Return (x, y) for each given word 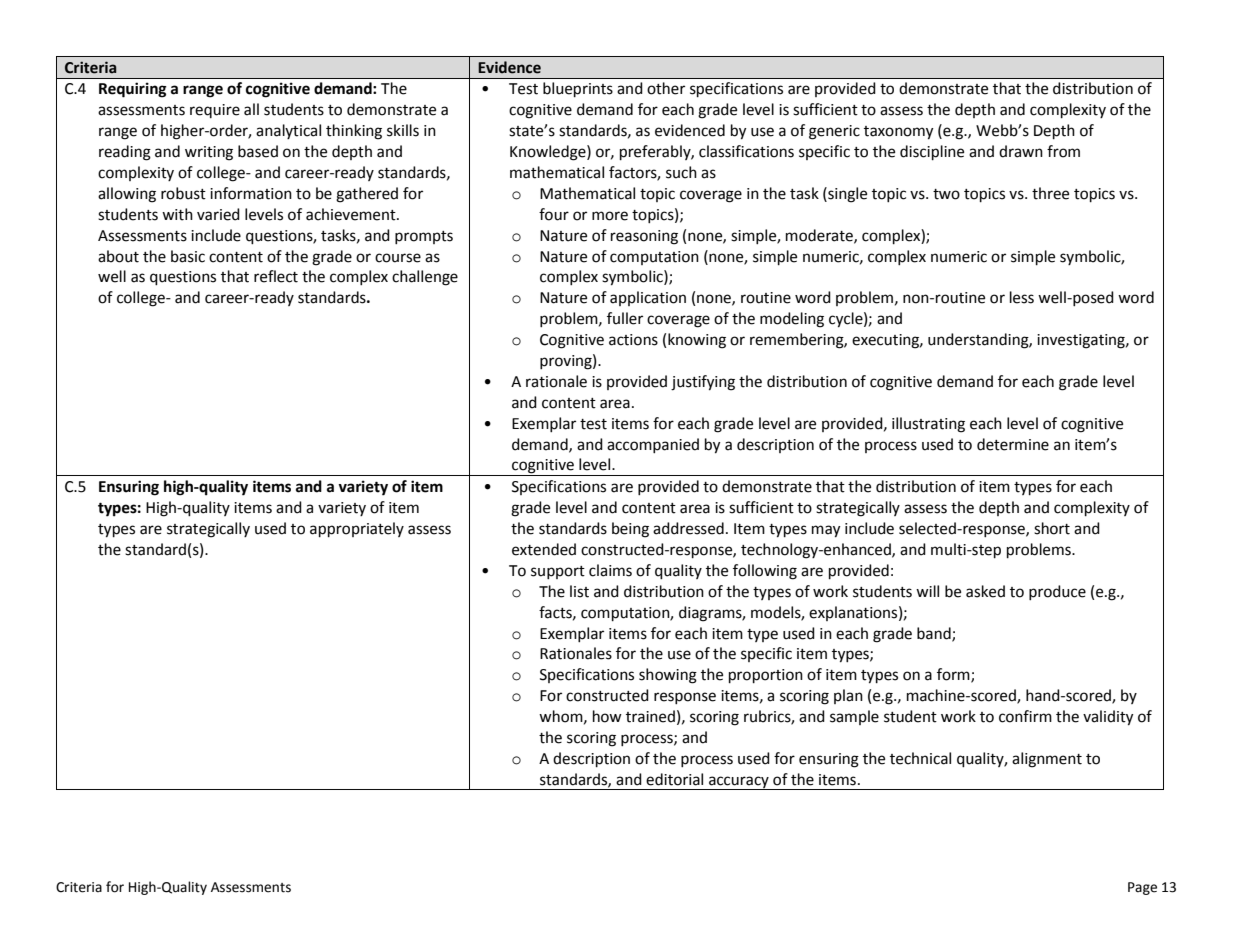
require (215, 111)
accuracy (739, 783)
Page (1142, 888)
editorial (674, 779)
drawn (1021, 151)
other (666, 88)
